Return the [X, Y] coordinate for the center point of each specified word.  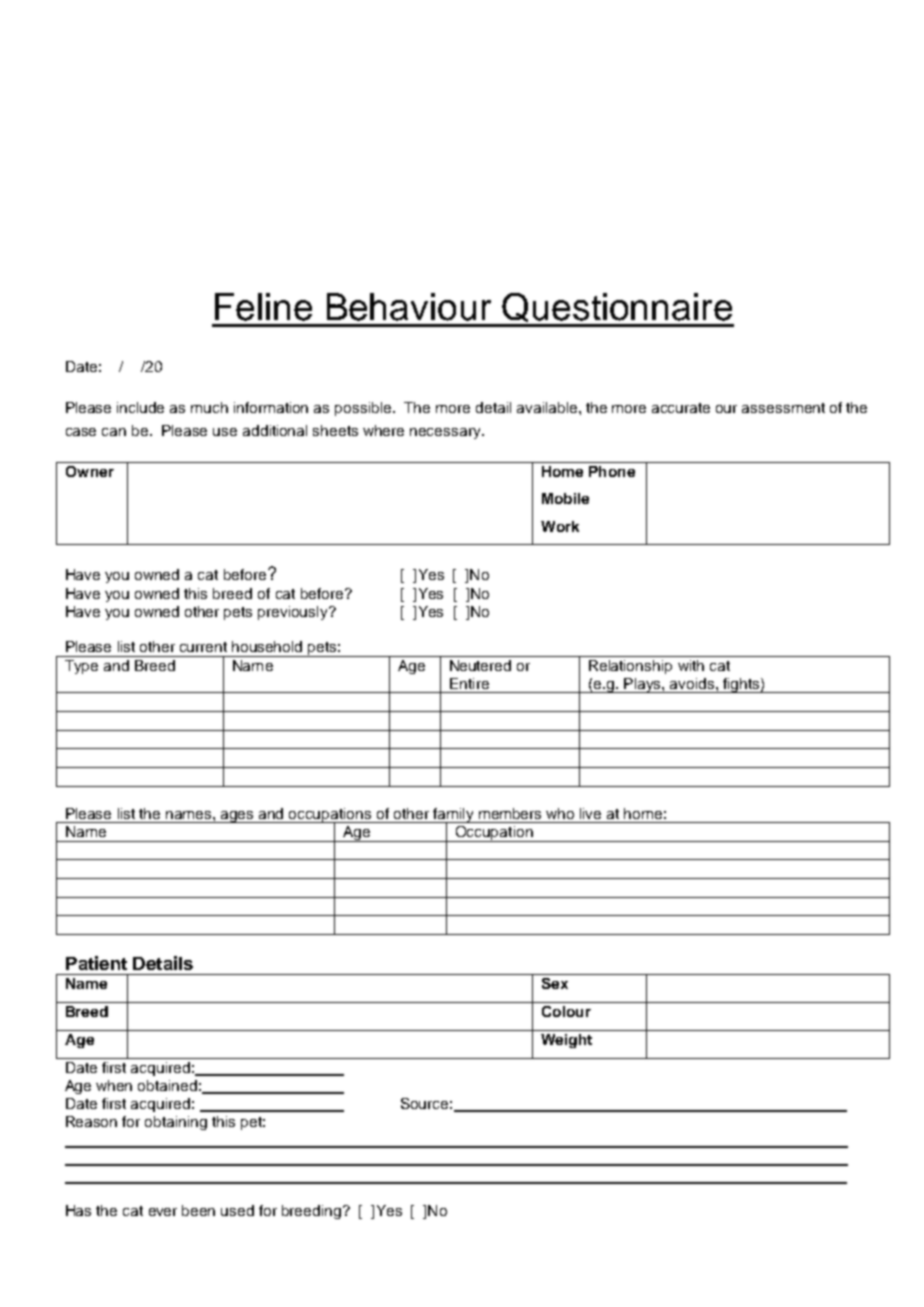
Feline [263, 307]
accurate [681, 408]
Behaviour [409, 307]
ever [163, 1212]
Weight [566, 1041]
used [237, 1210]
